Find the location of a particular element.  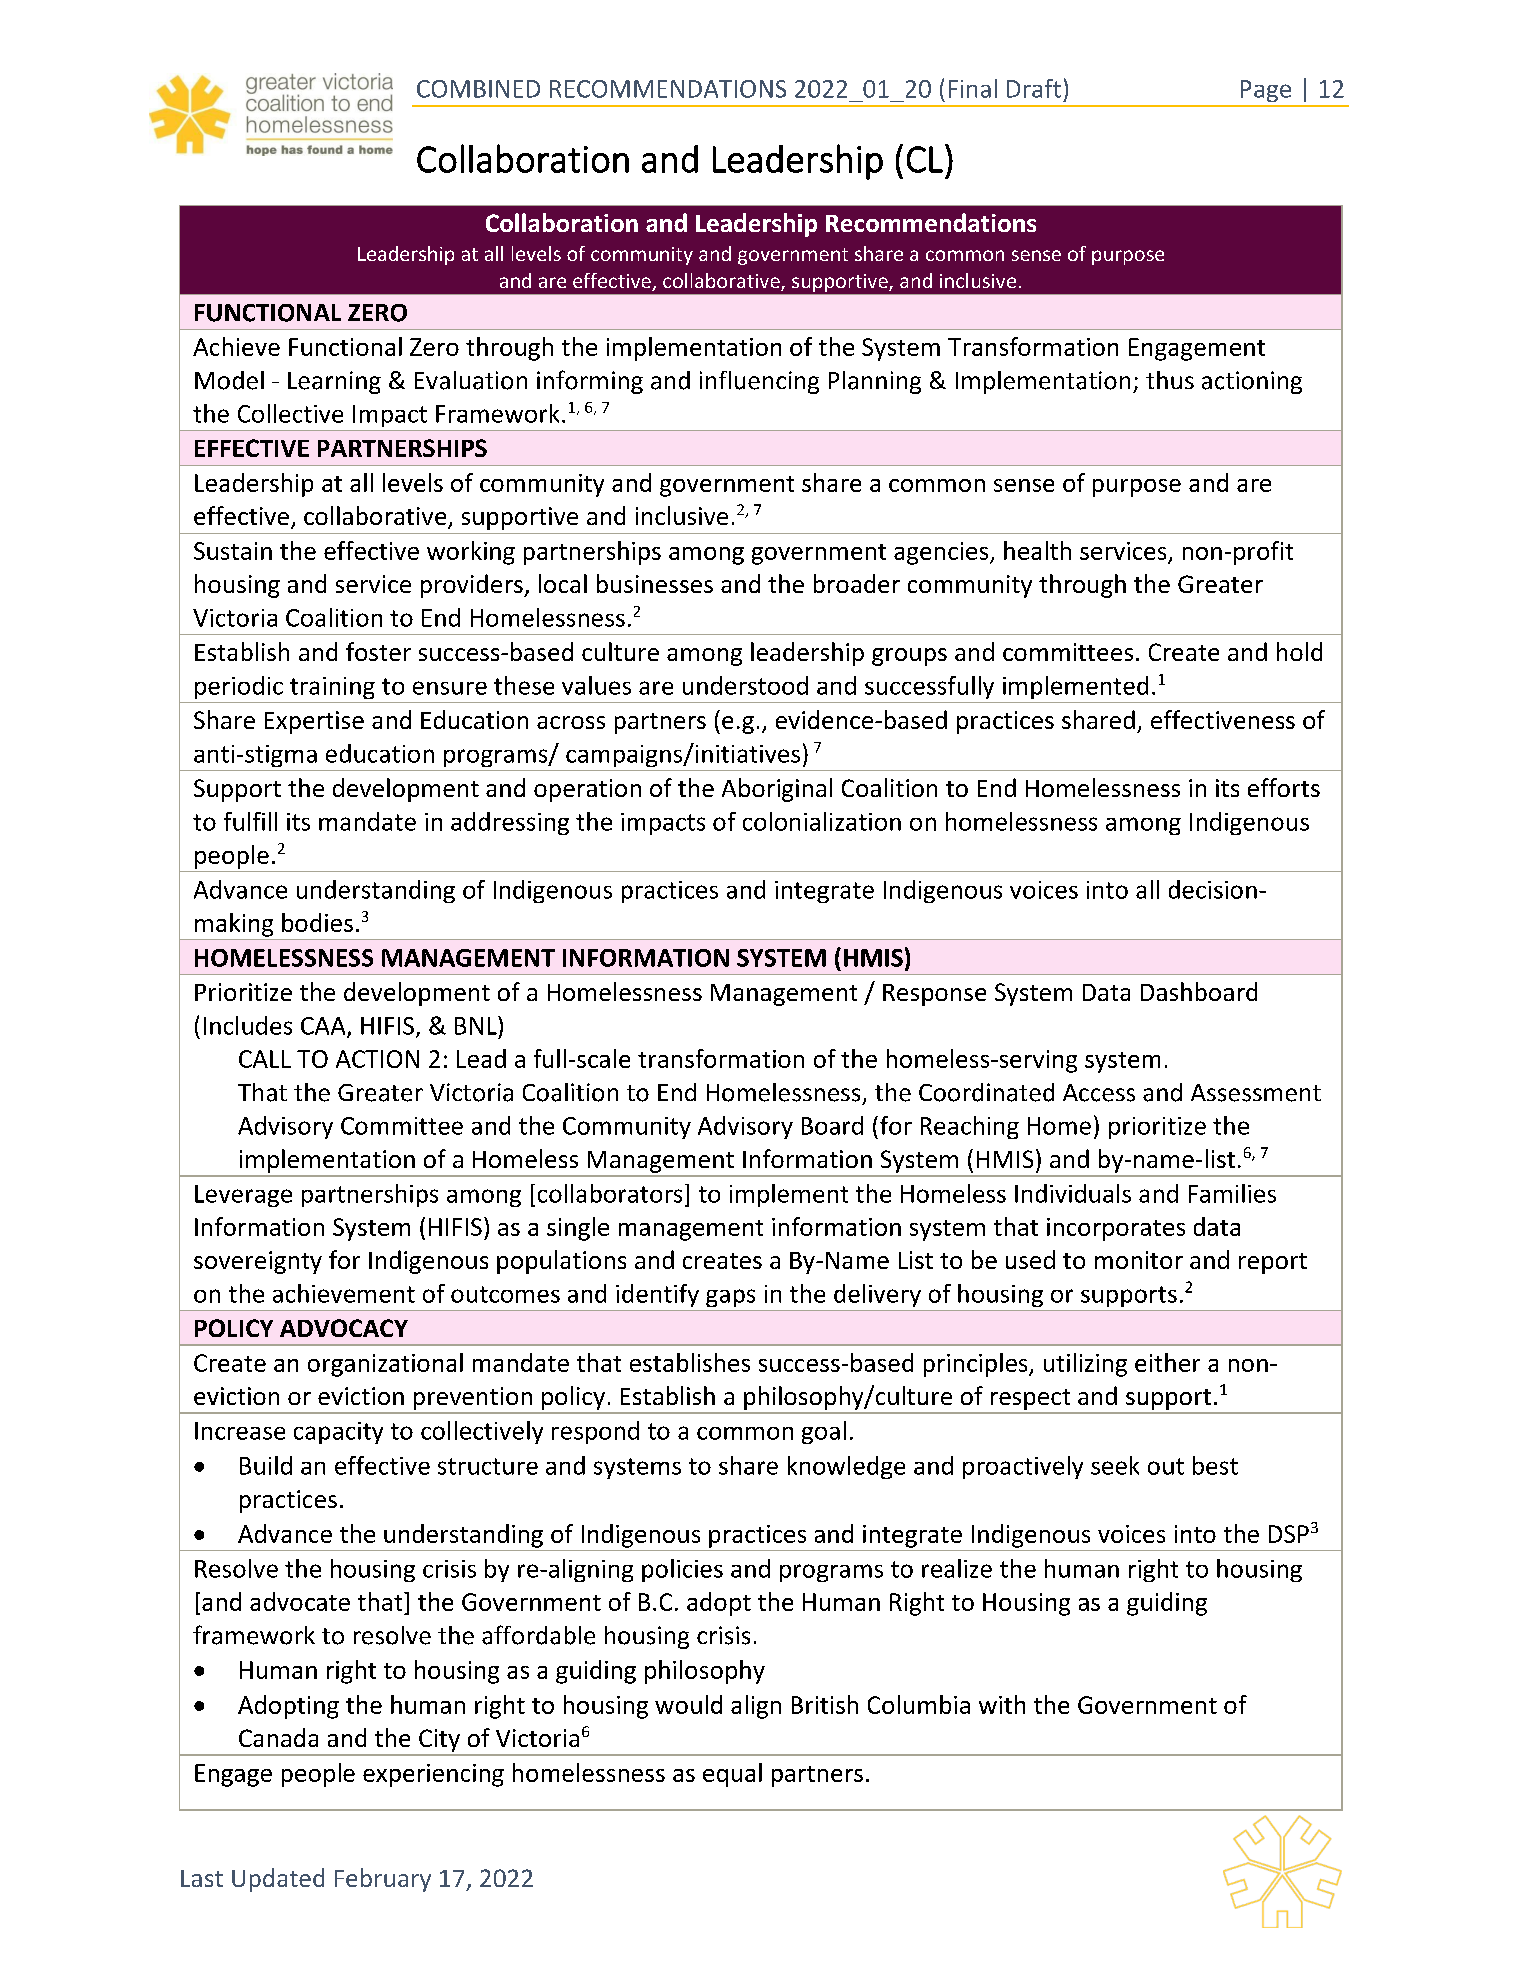

Final is located at coordinates (973, 88).
